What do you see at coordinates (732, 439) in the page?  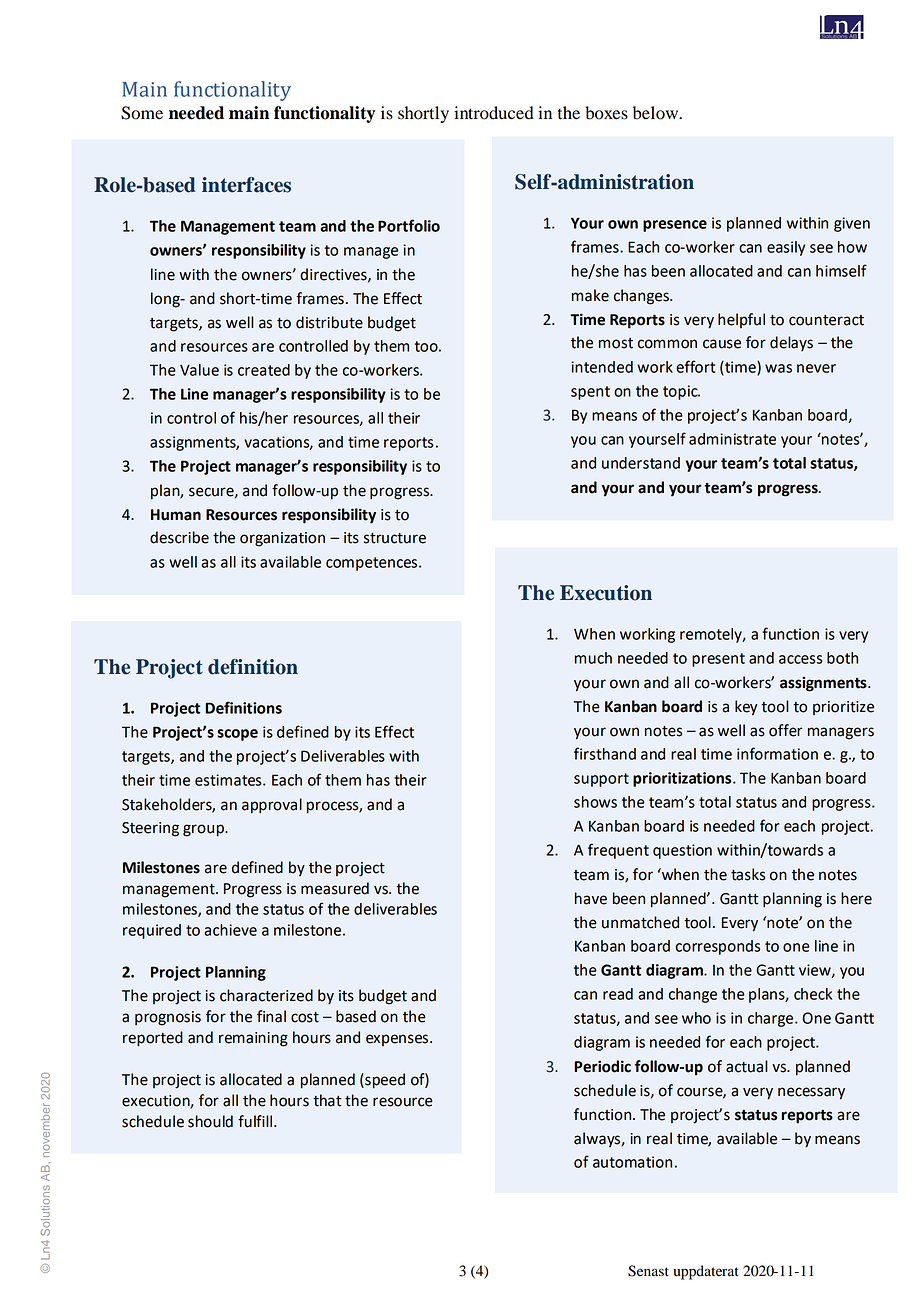 I see `administrate` at bounding box center [732, 439].
